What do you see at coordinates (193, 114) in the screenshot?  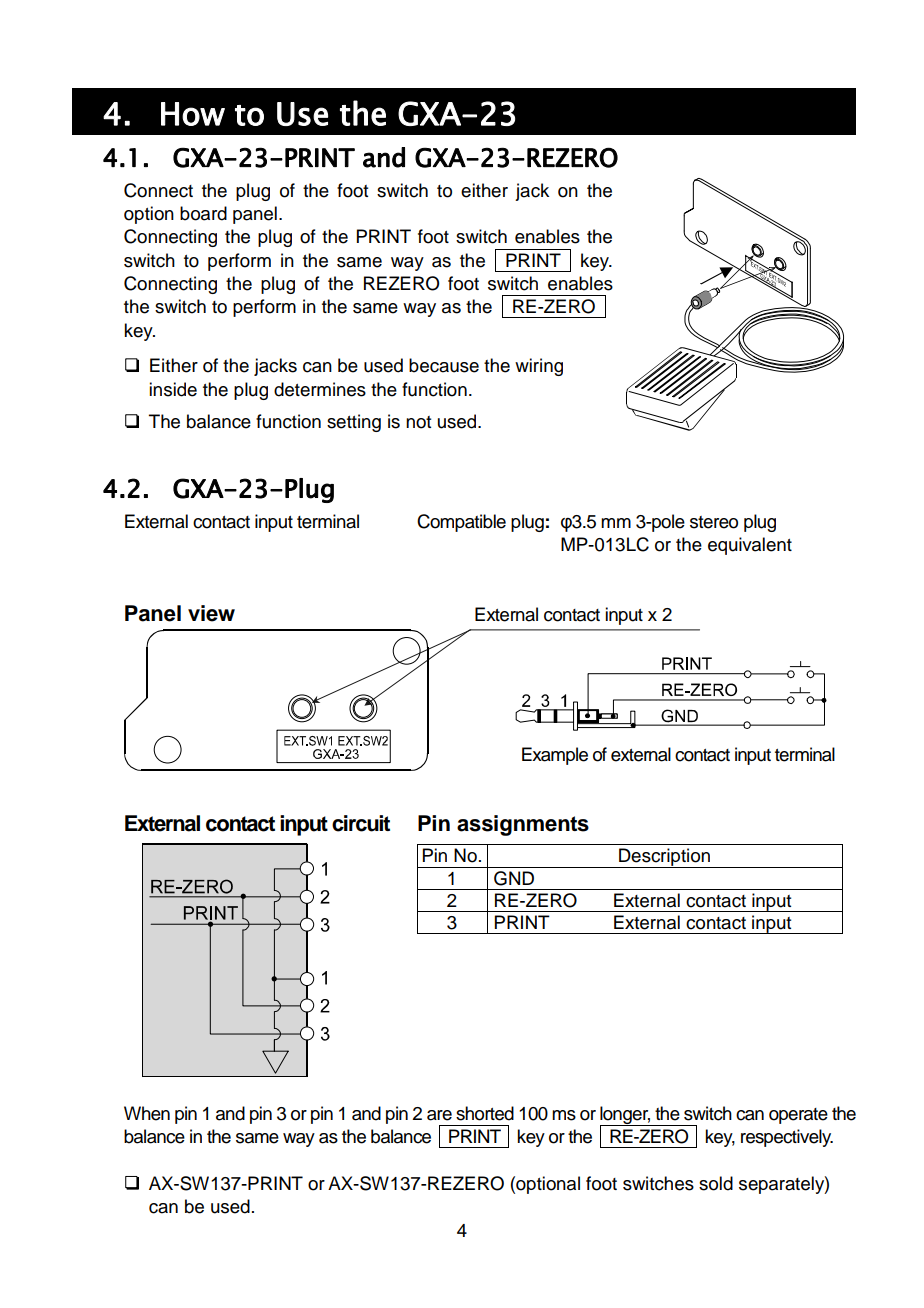 I see `How` at bounding box center [193, 114].
